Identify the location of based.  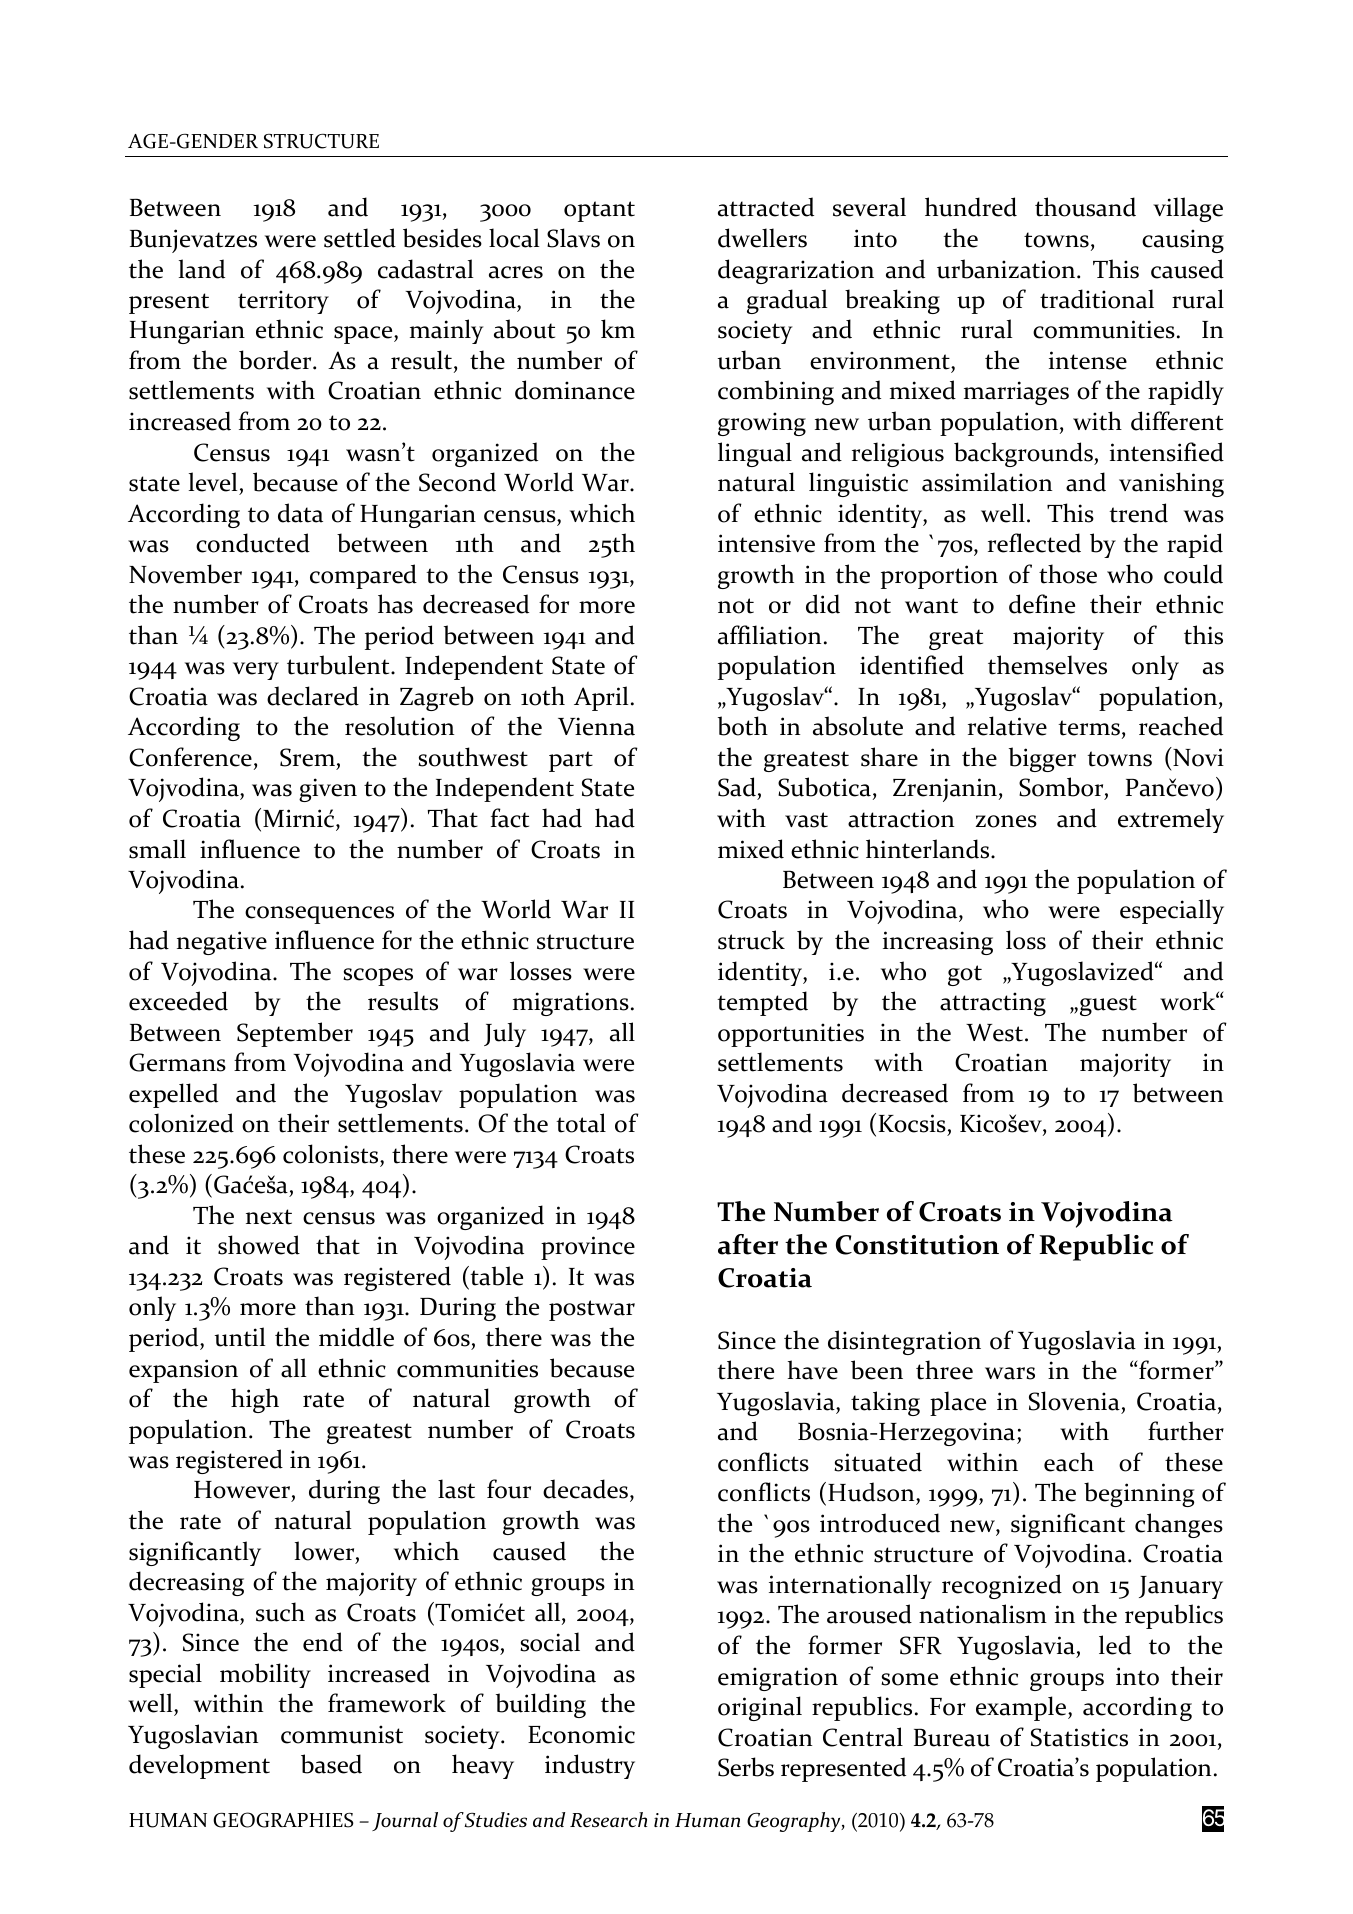
(331, 1764).
